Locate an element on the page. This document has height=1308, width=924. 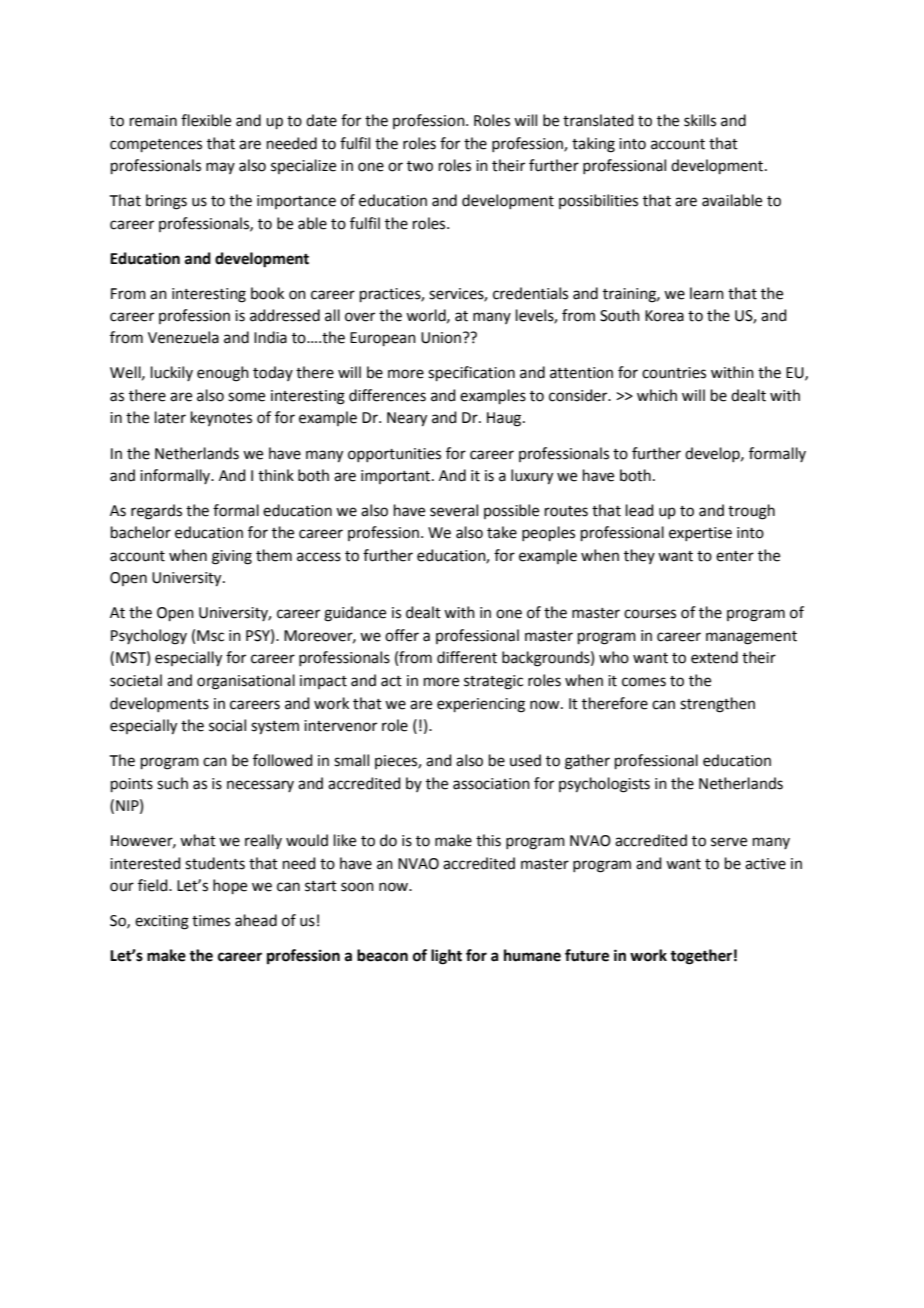
specification is located at coordinates (471, 373).
